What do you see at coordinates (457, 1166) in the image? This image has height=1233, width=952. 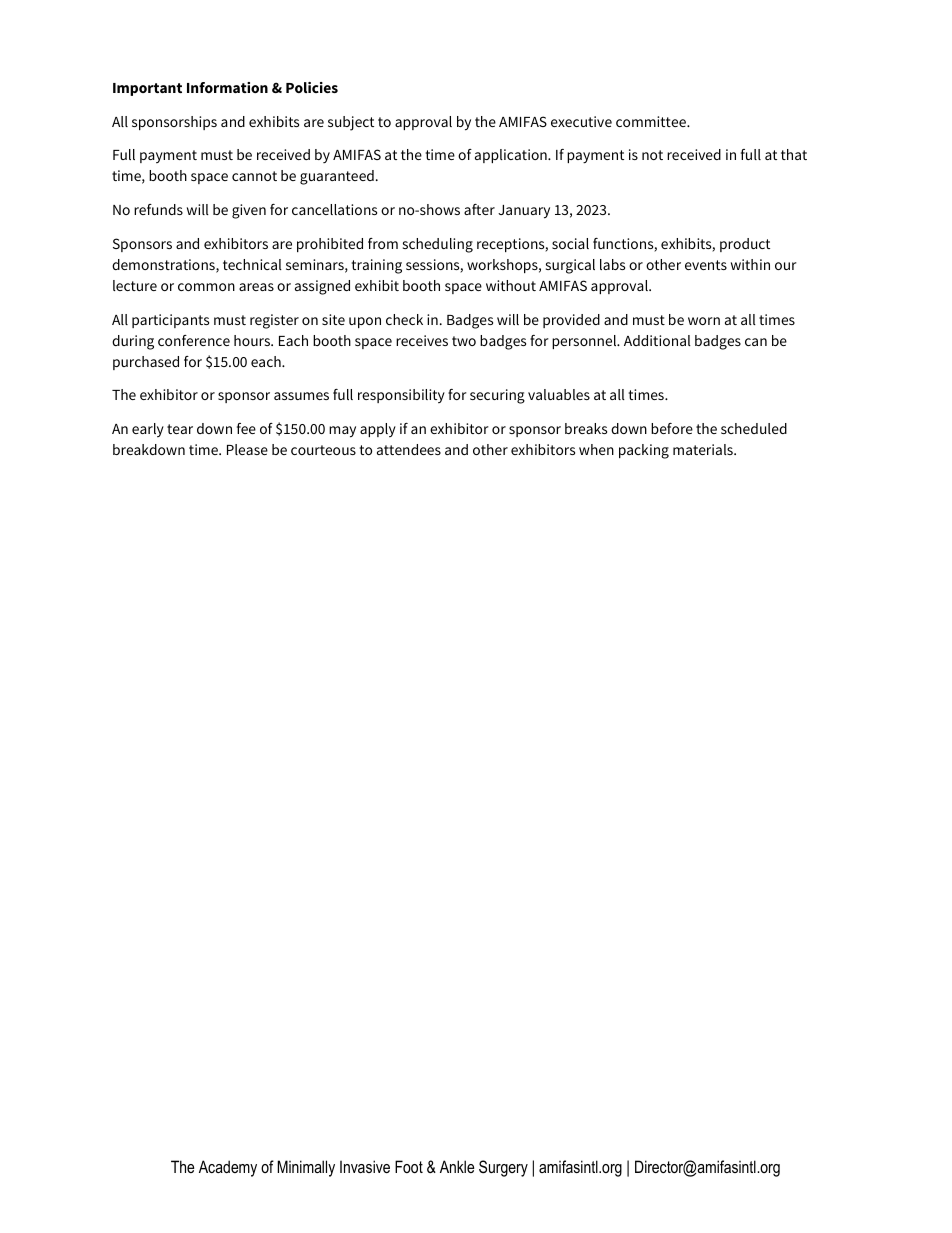 I see `Ankle` at bounding box center [457, 1166].
